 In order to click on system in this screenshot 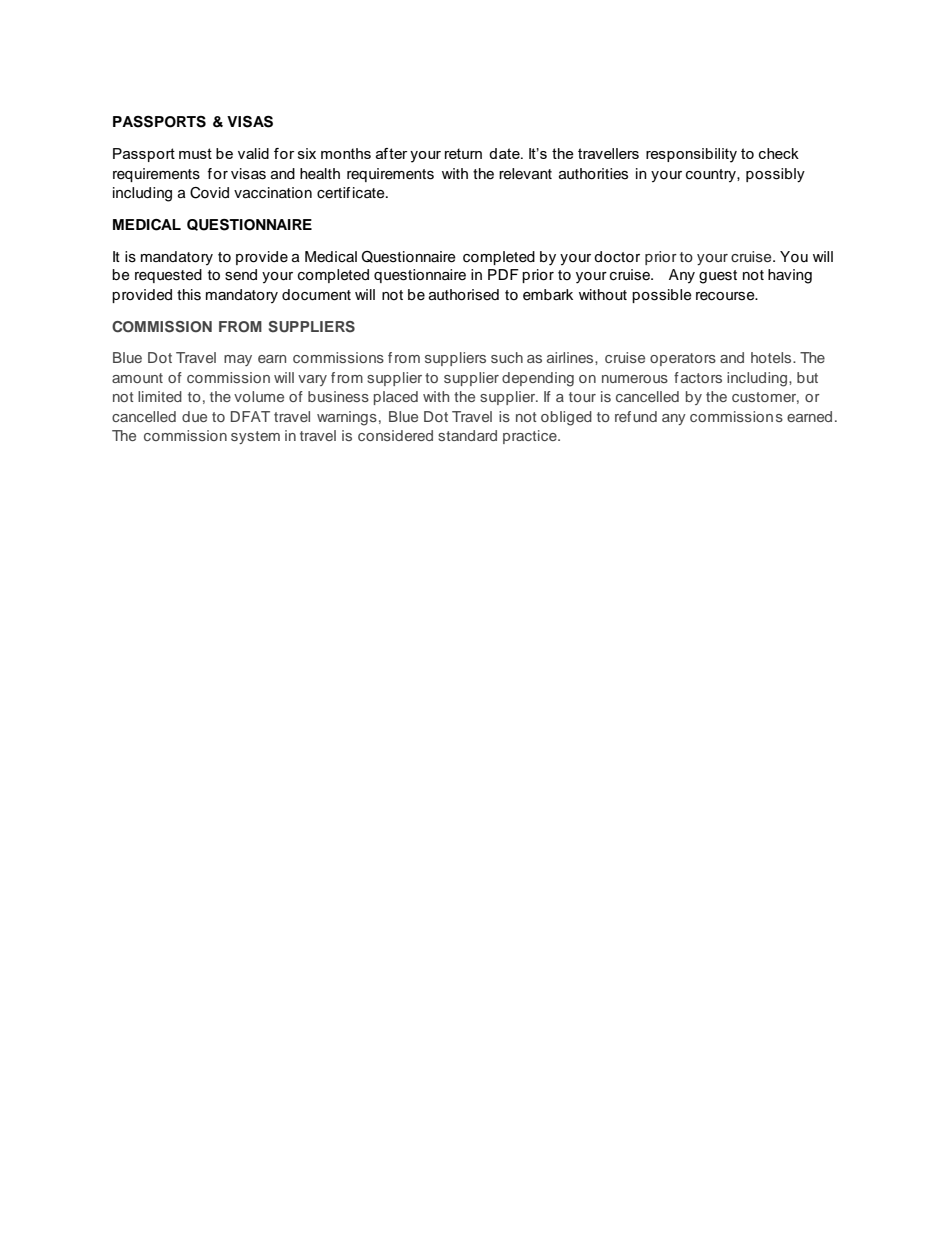, I will do `click(255, 437)`.
